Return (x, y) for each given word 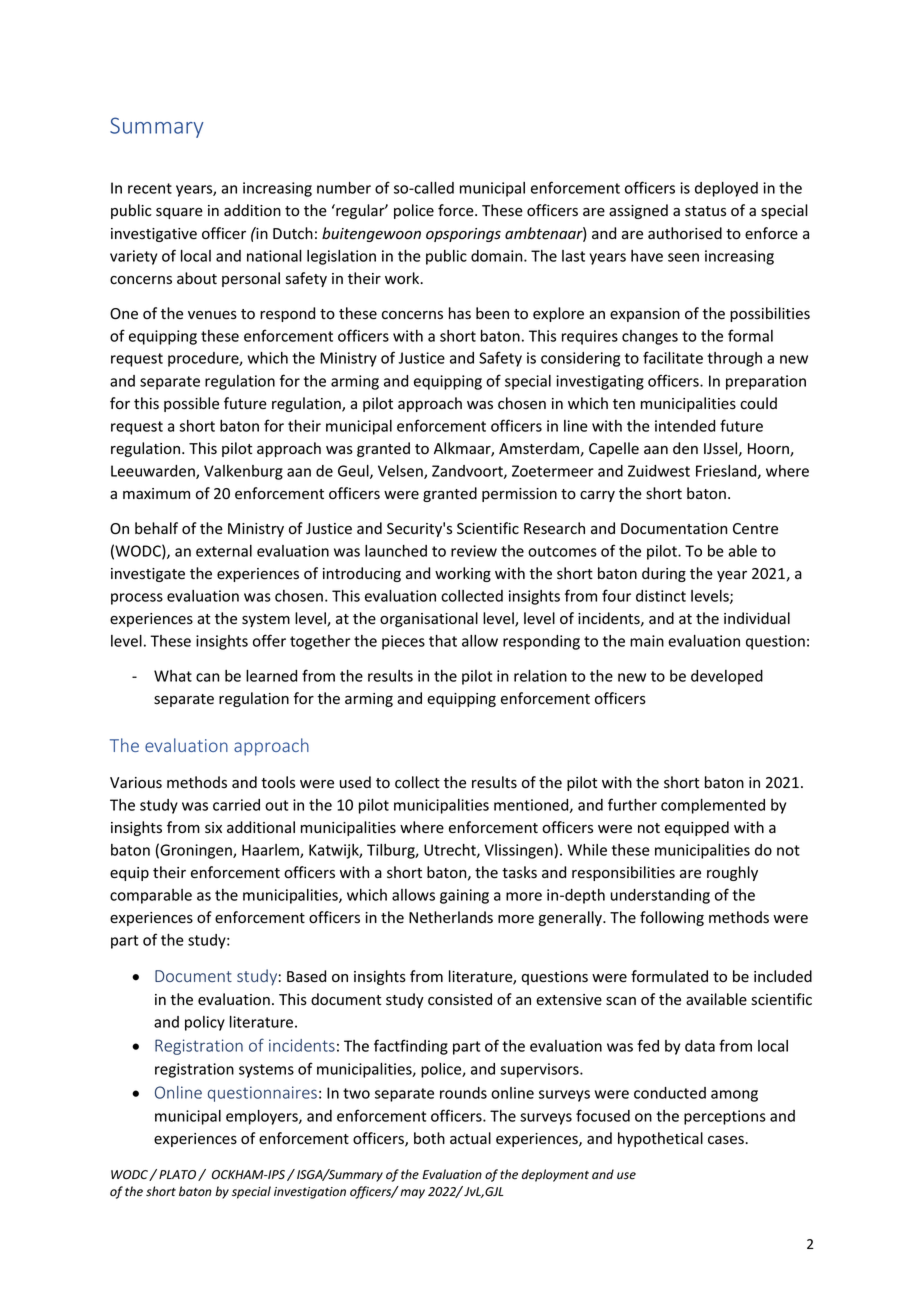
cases (727, 1140)
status (705, 211)
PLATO (177, 1174)
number (344, 188)
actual (470, 1138)
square (179, 213)
